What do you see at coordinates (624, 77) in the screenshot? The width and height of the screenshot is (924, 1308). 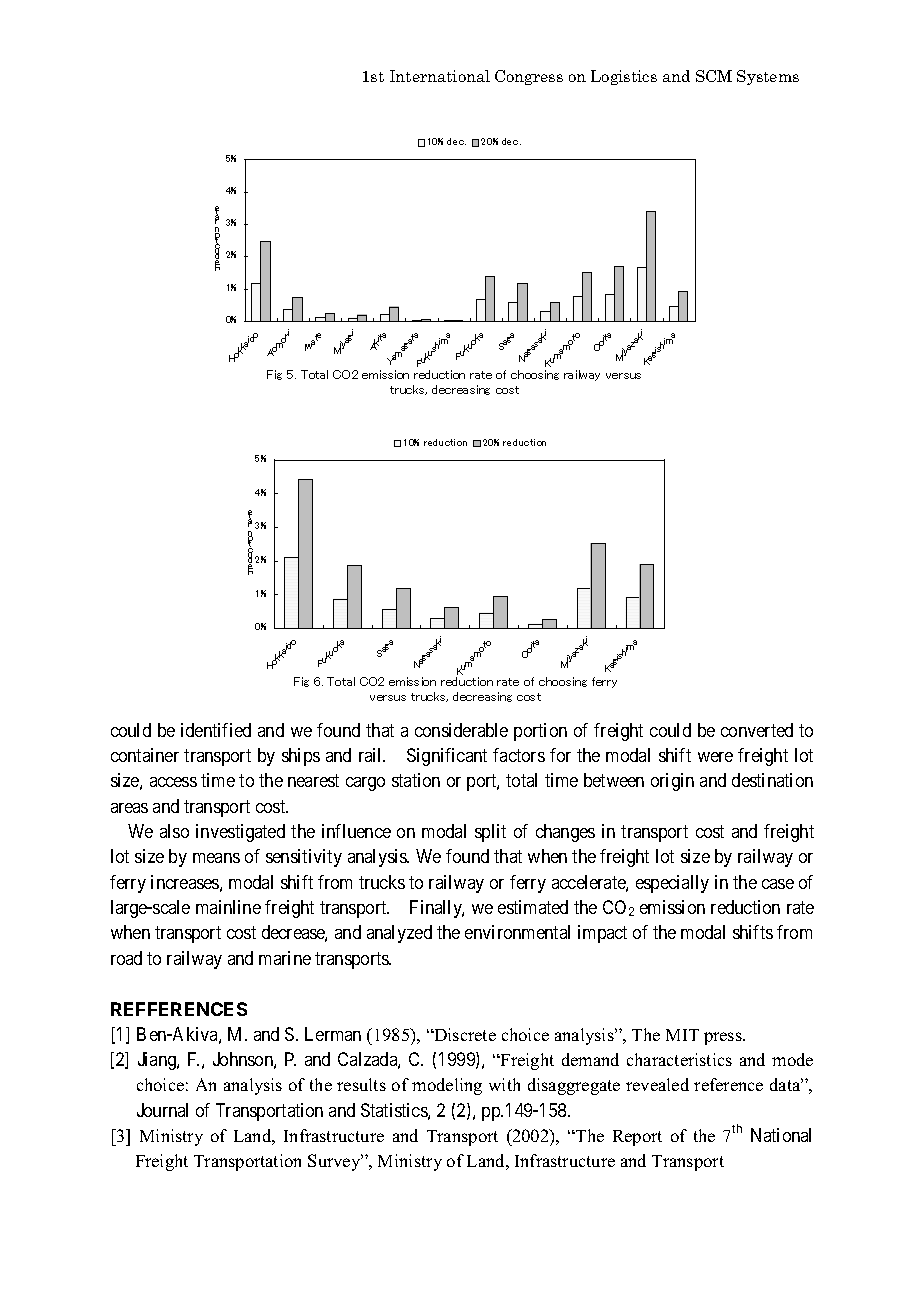 I see `Logistics` at bounding box center [624, 77].
